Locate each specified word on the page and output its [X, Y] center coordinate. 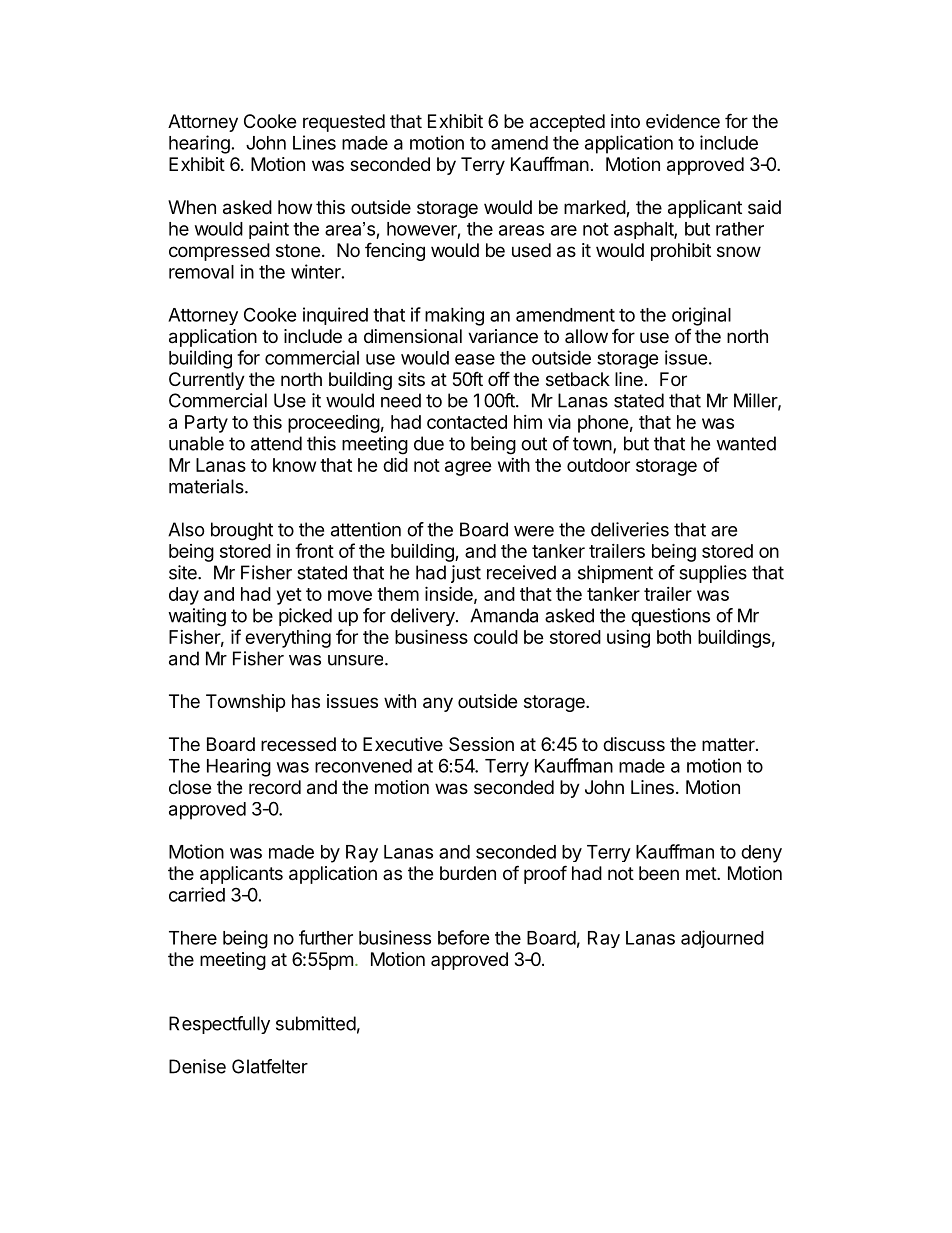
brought [242, 531]
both [674, 637]
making [454, 316]
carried [197, 894]
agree [468, 468]
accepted [567, 123]
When [192, 207]
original [701, 316]
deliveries [630, 529]
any [438, 704]
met [702, 873]
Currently [207, 381]
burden [468, 873]
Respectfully [219, 1025]
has [306, 701]
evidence [683, 121]
